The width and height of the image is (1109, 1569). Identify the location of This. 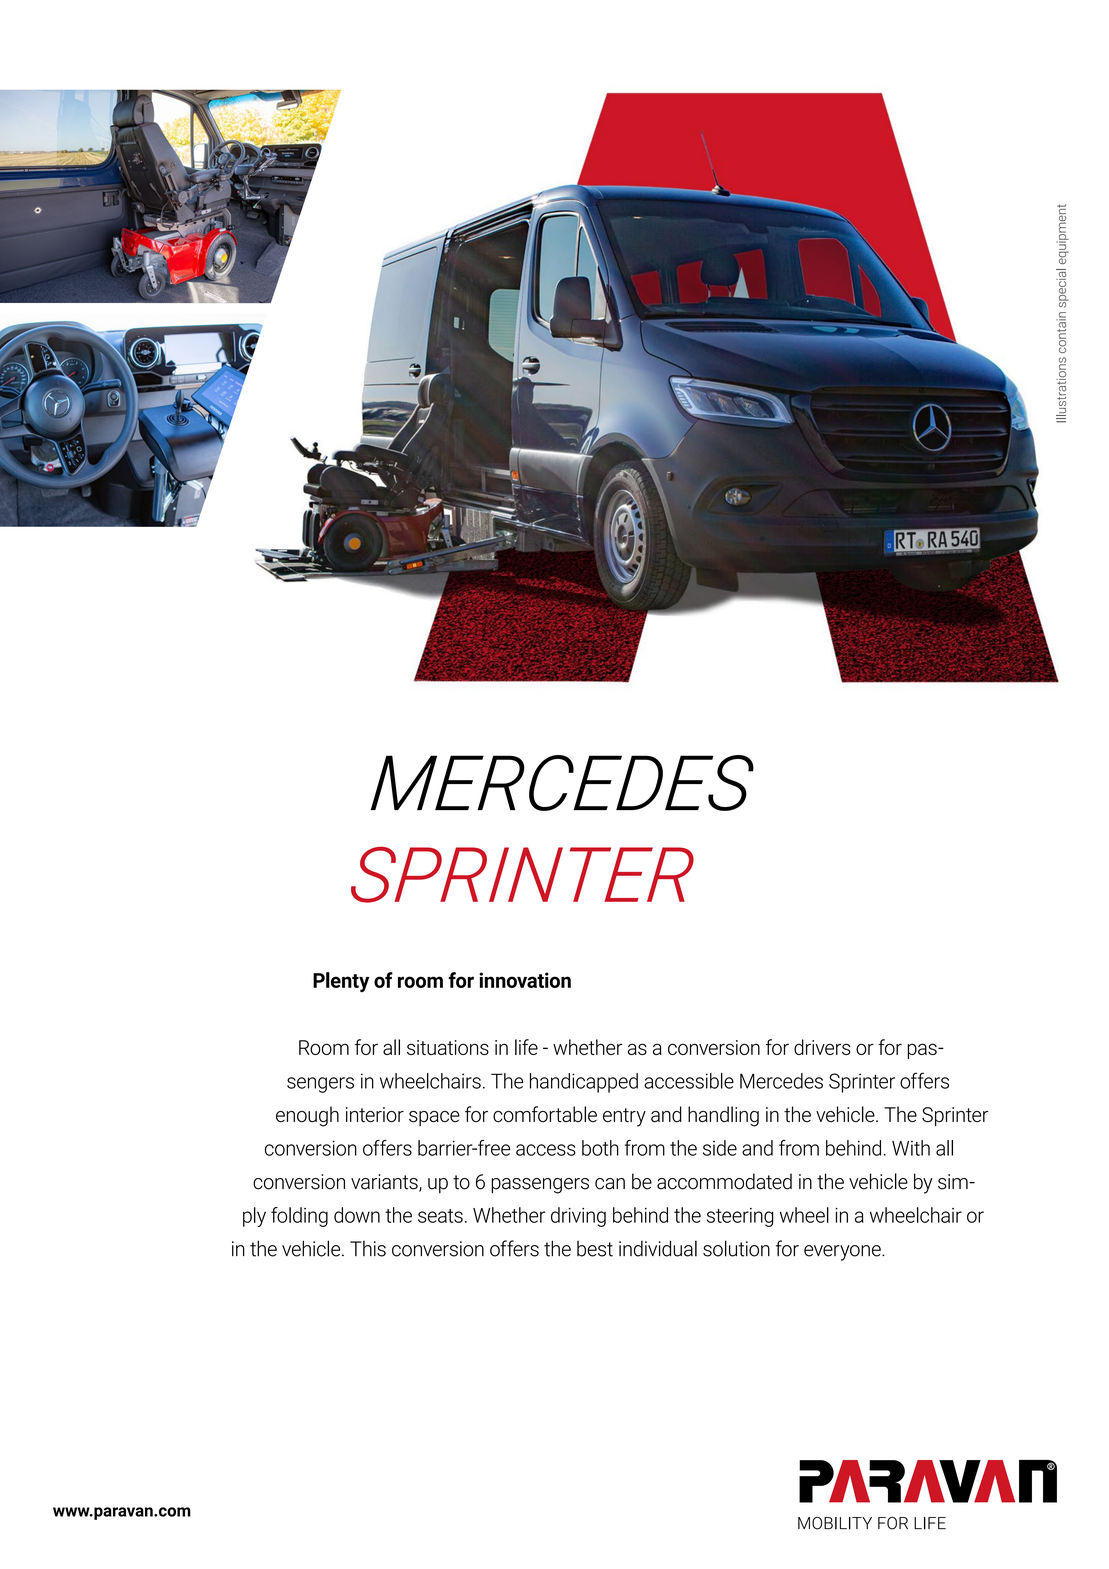
(368, 1249).
